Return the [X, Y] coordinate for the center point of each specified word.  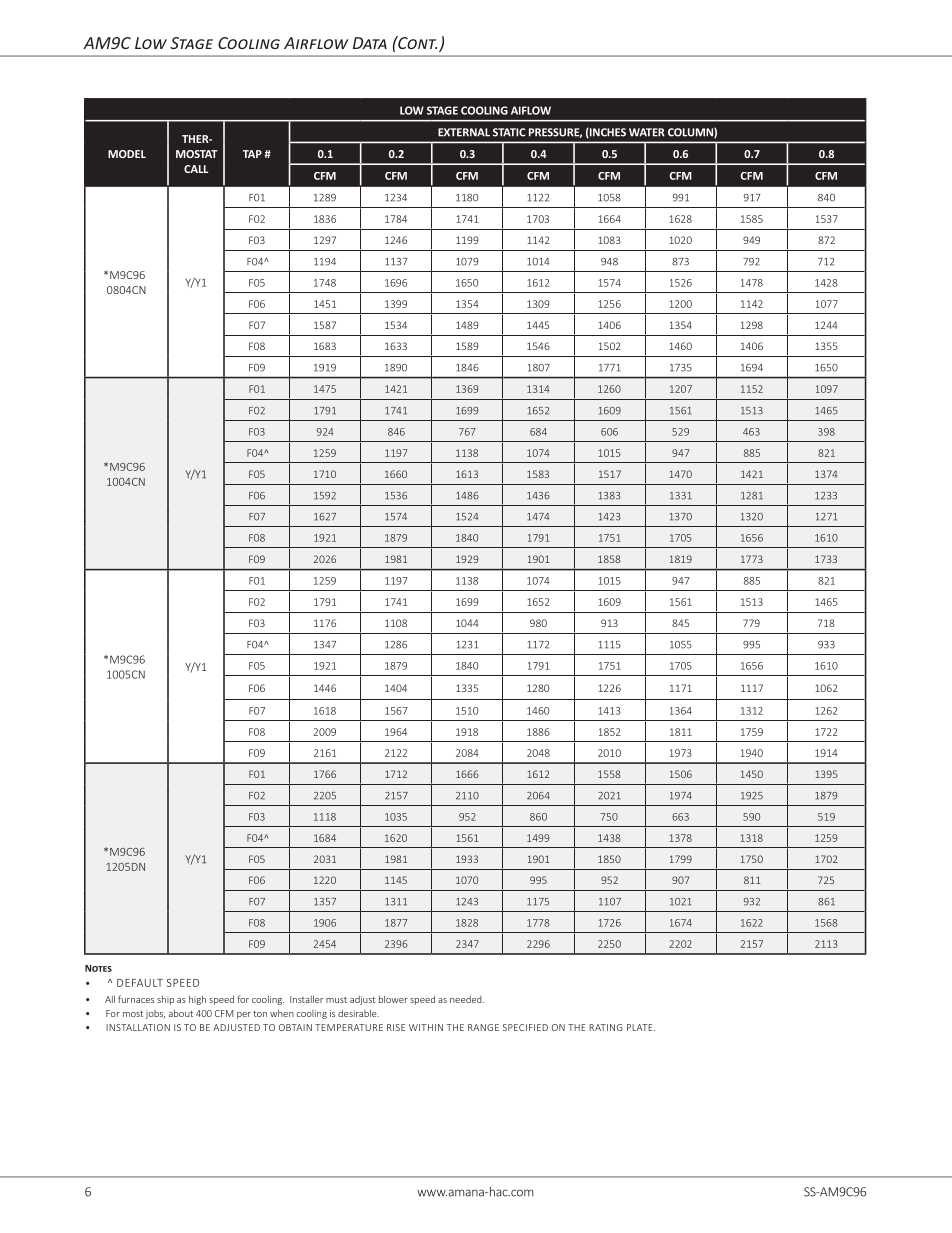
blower [393, 999]
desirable [358, 1013]
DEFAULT [140, 983]
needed [467, 999]
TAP [252, 154]
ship [165, 1000]
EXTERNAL [464, 132]
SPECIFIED [525, 1027]
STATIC [509, 132]
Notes [98, 968]
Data [370, 43]
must [336, 1000]
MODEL [127, 154]
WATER [647, 132]
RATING [606, 1027]
